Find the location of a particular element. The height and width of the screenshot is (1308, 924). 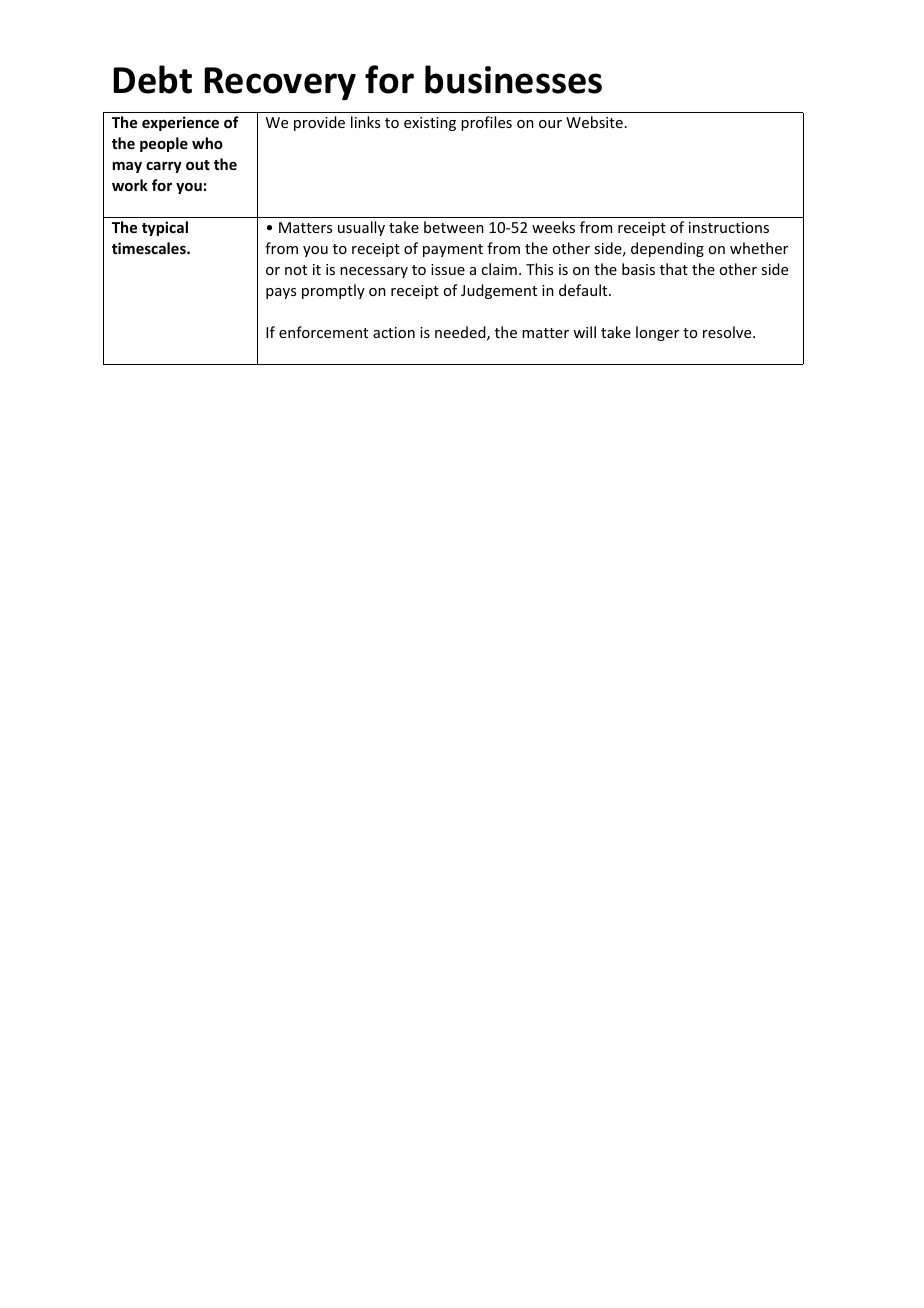

Debt is located at coordinates (152, 79).
